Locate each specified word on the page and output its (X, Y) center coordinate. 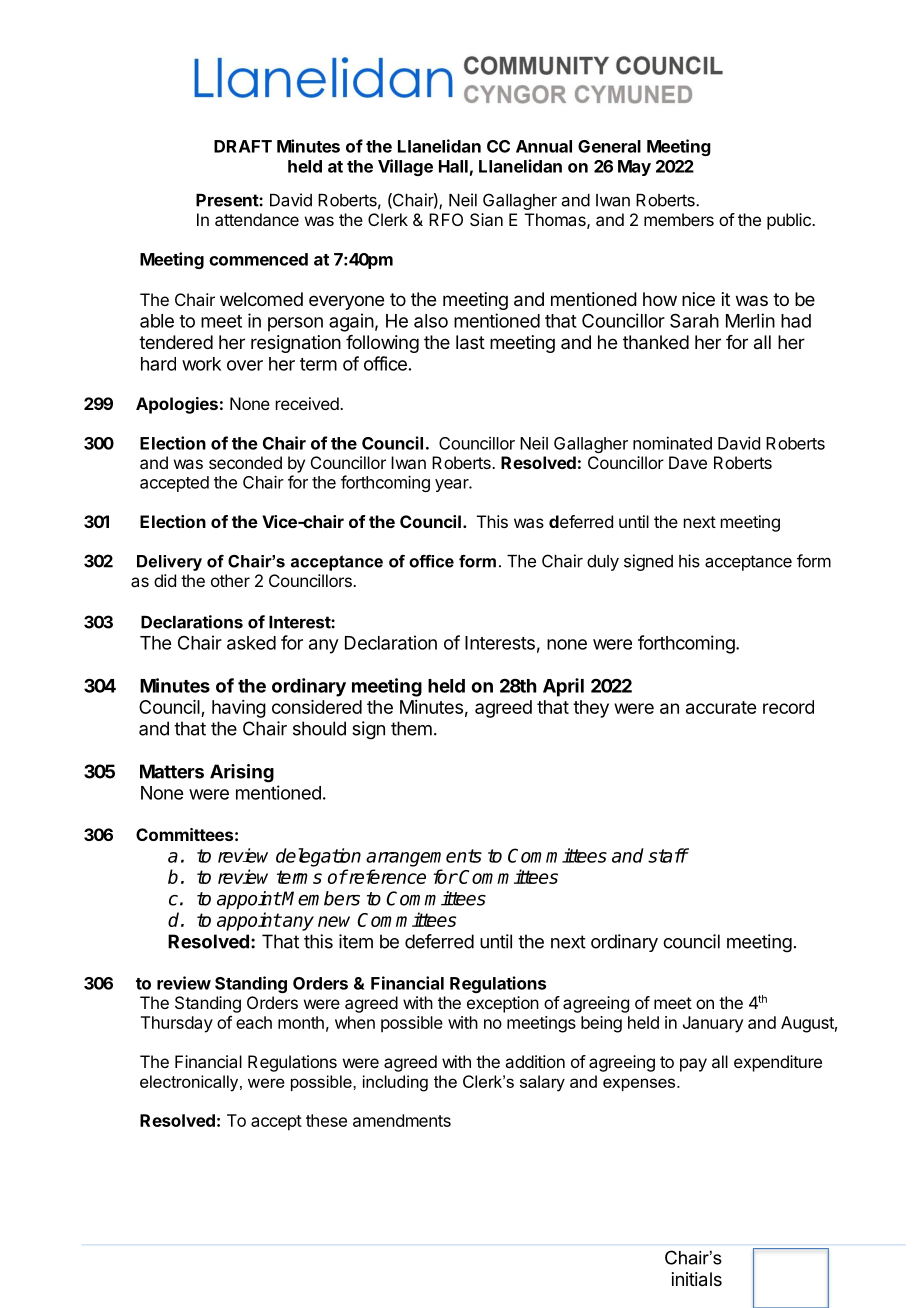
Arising (242, 773)
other (230, 580)
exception (503, 1004)
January (713, 1024)
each (254, 1022)
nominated (672, 443)
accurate (721, 707)
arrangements (424, 858)
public (790, 221)
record (788, 707)
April (563, 687)
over (245, 365)
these (326, 1120)
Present (228, 200)
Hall (453, 166)
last (470, 342)
